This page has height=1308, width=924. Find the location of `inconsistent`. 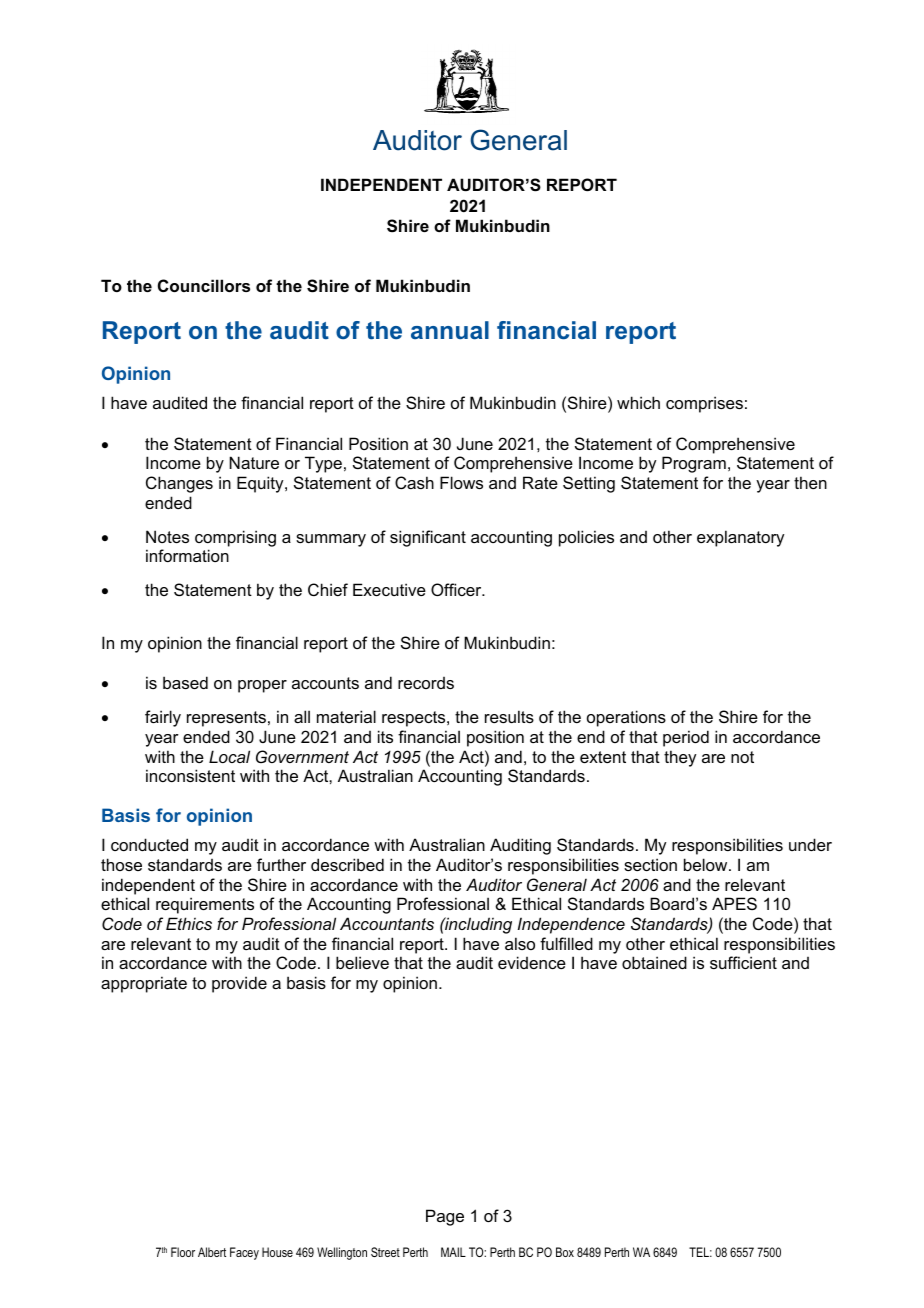

inconsistent is located at coordinates (190, 775).
